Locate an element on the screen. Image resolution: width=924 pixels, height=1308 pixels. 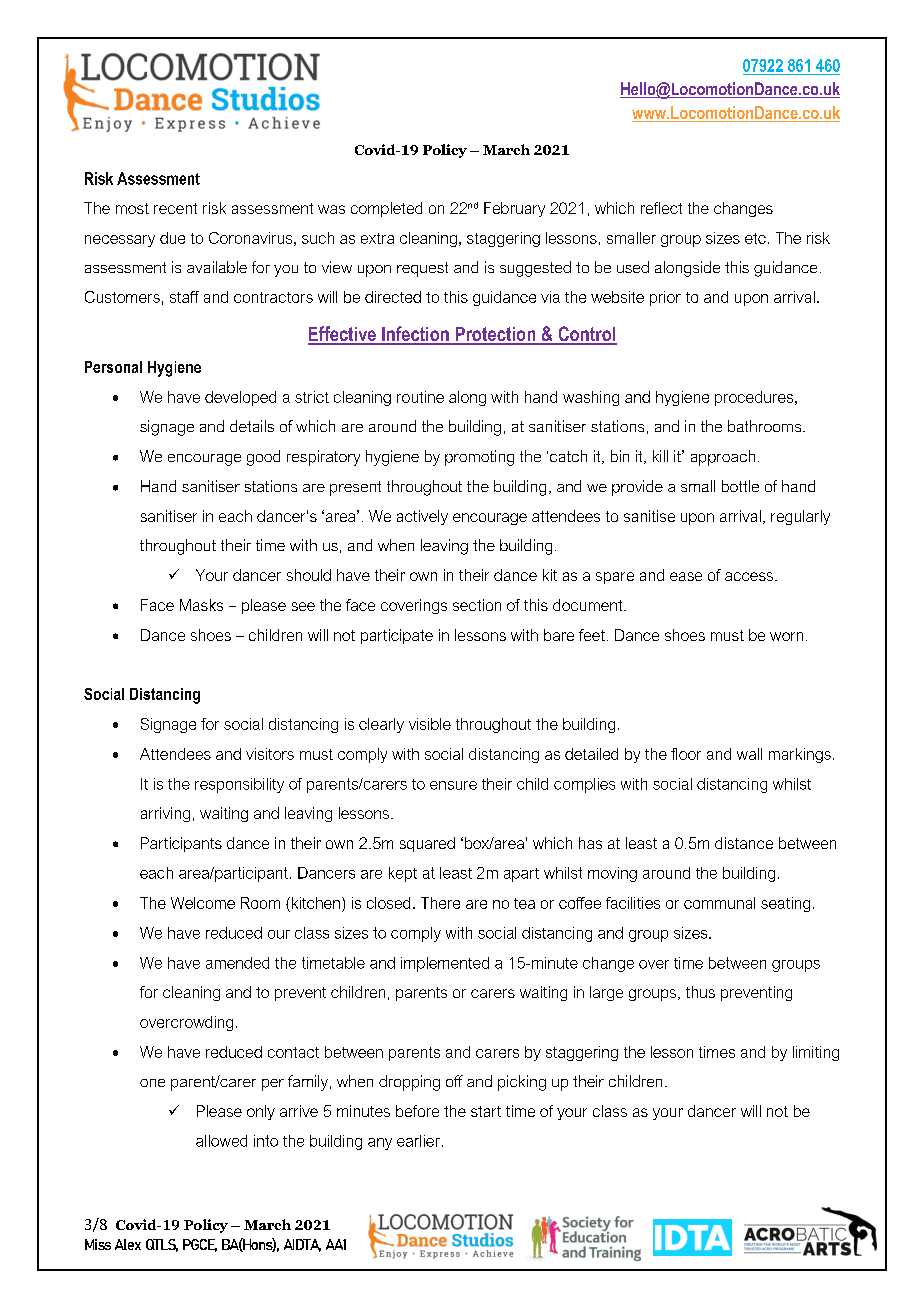
Welcome is located at coordinates (203, 903).
